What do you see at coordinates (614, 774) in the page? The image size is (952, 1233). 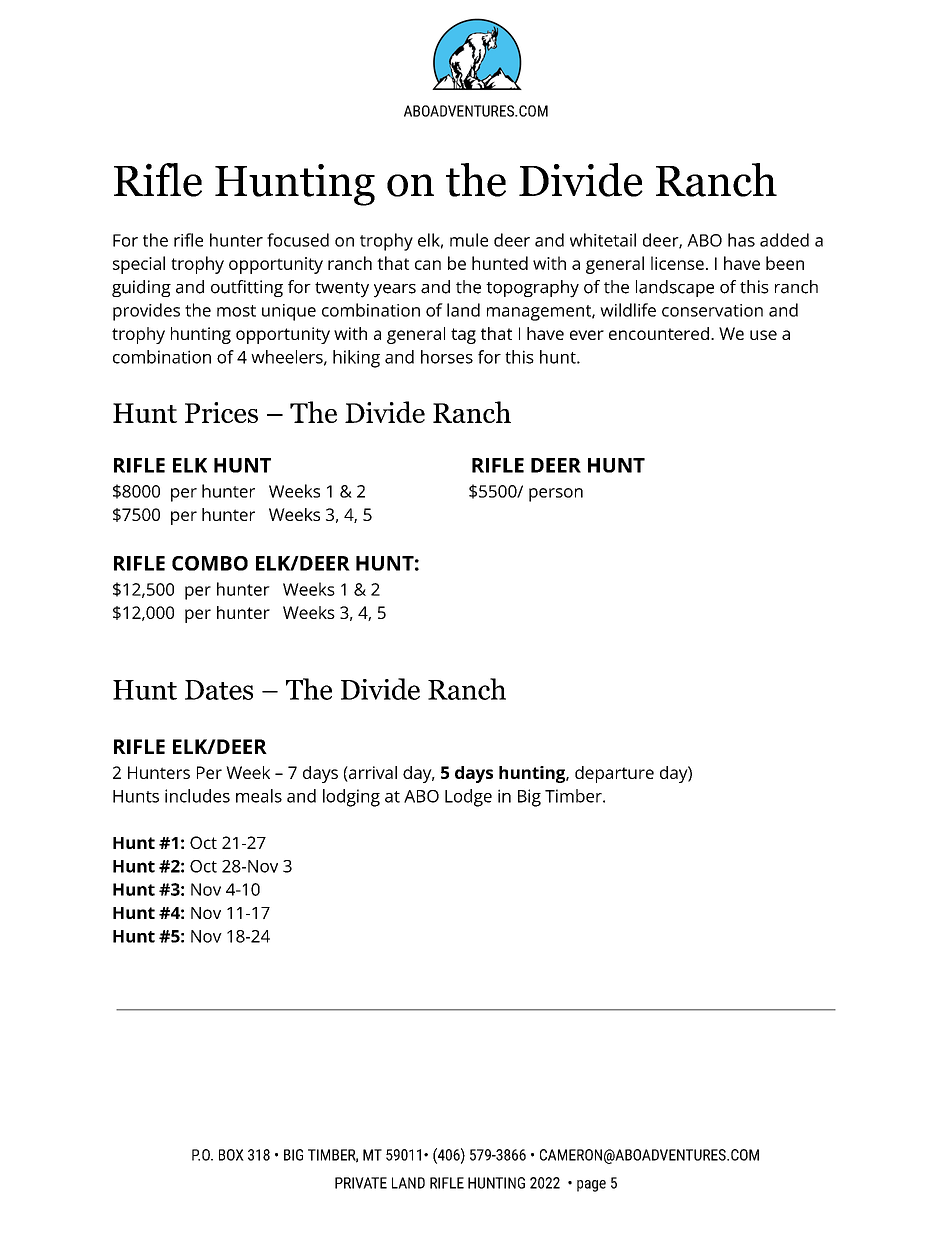 I see `departure` at bounding box center [614, 774].
